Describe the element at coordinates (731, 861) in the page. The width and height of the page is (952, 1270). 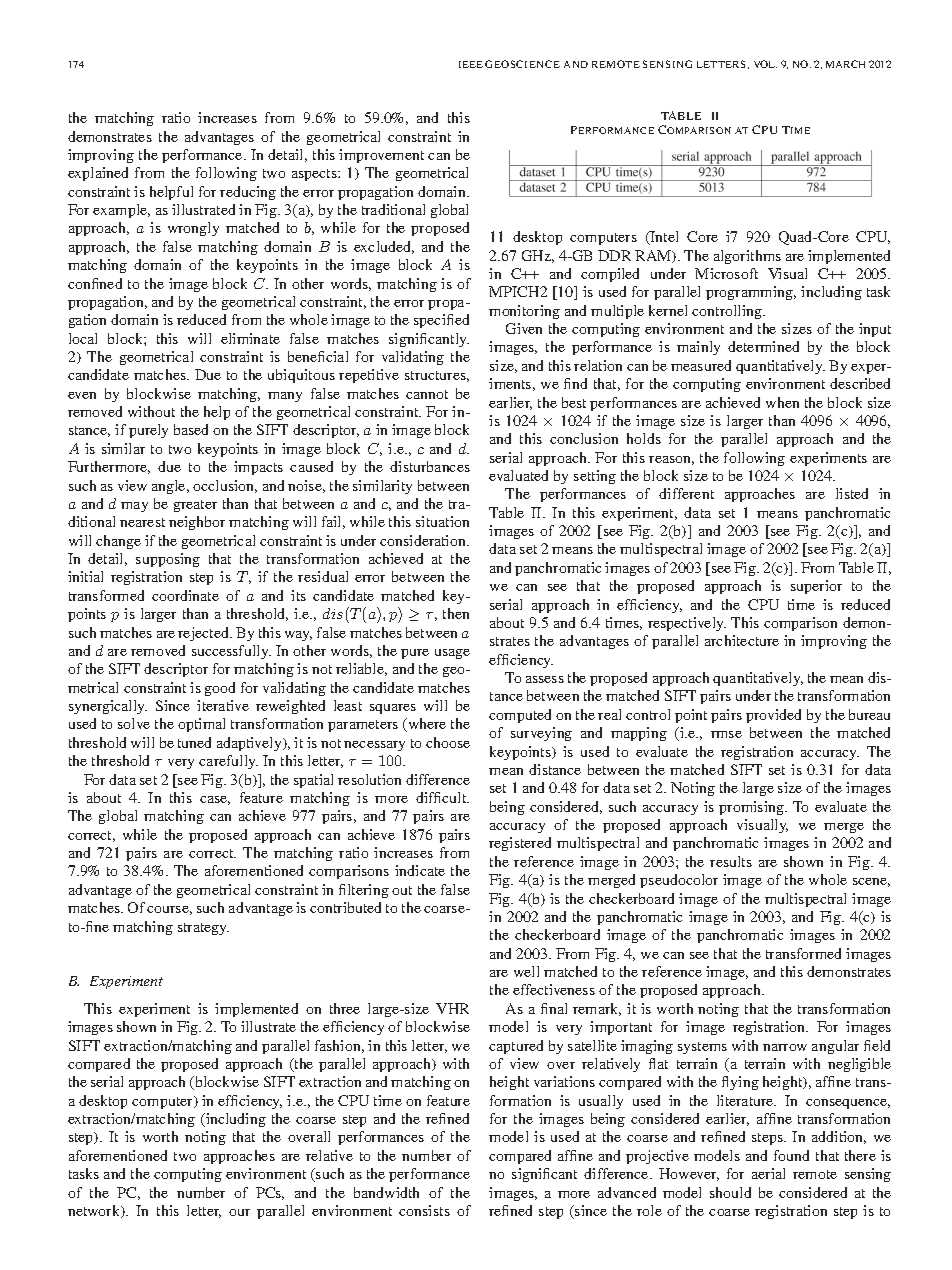
I see `results` at that location.
